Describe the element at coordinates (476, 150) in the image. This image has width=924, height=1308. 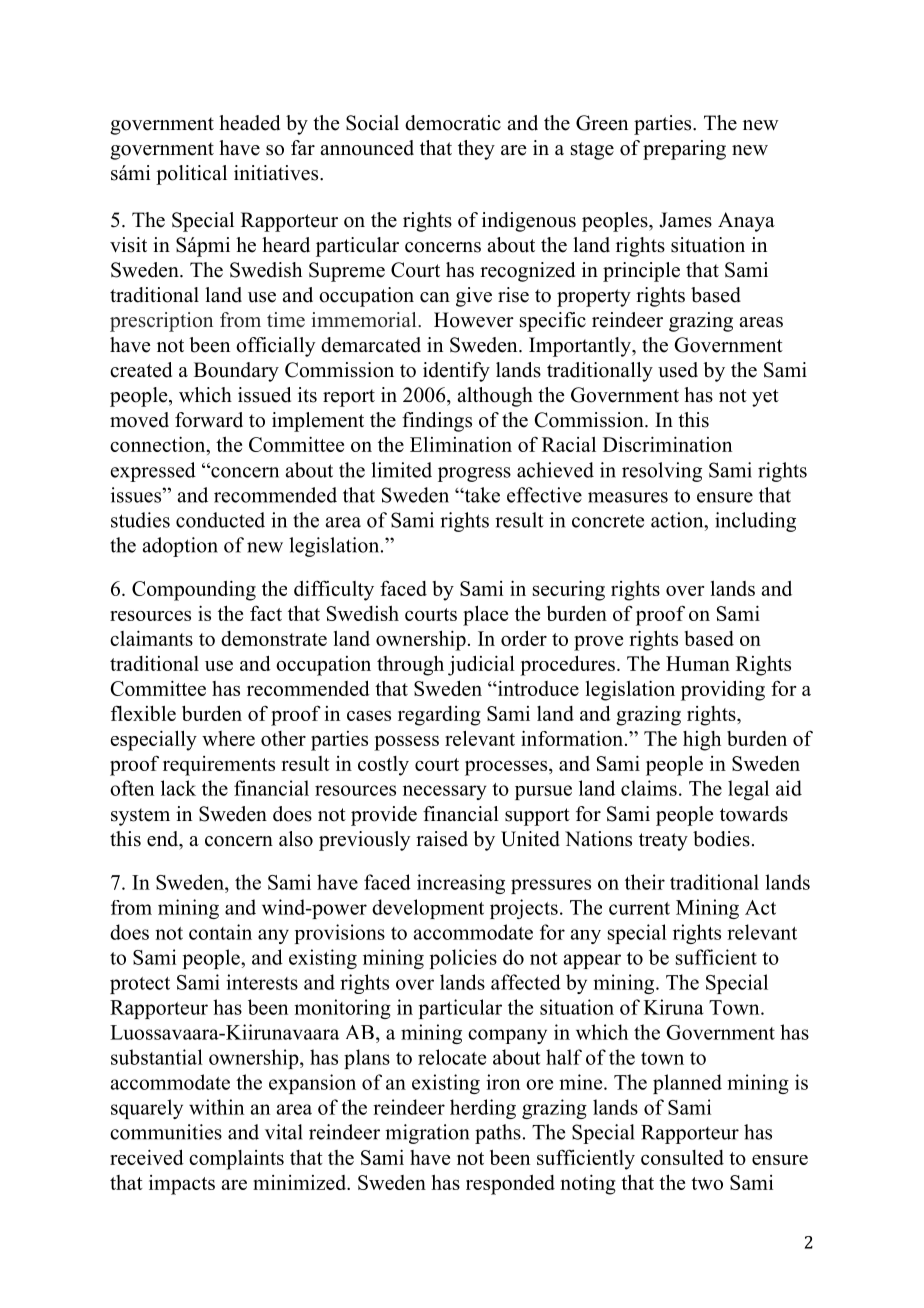
I see `they` at that location.
